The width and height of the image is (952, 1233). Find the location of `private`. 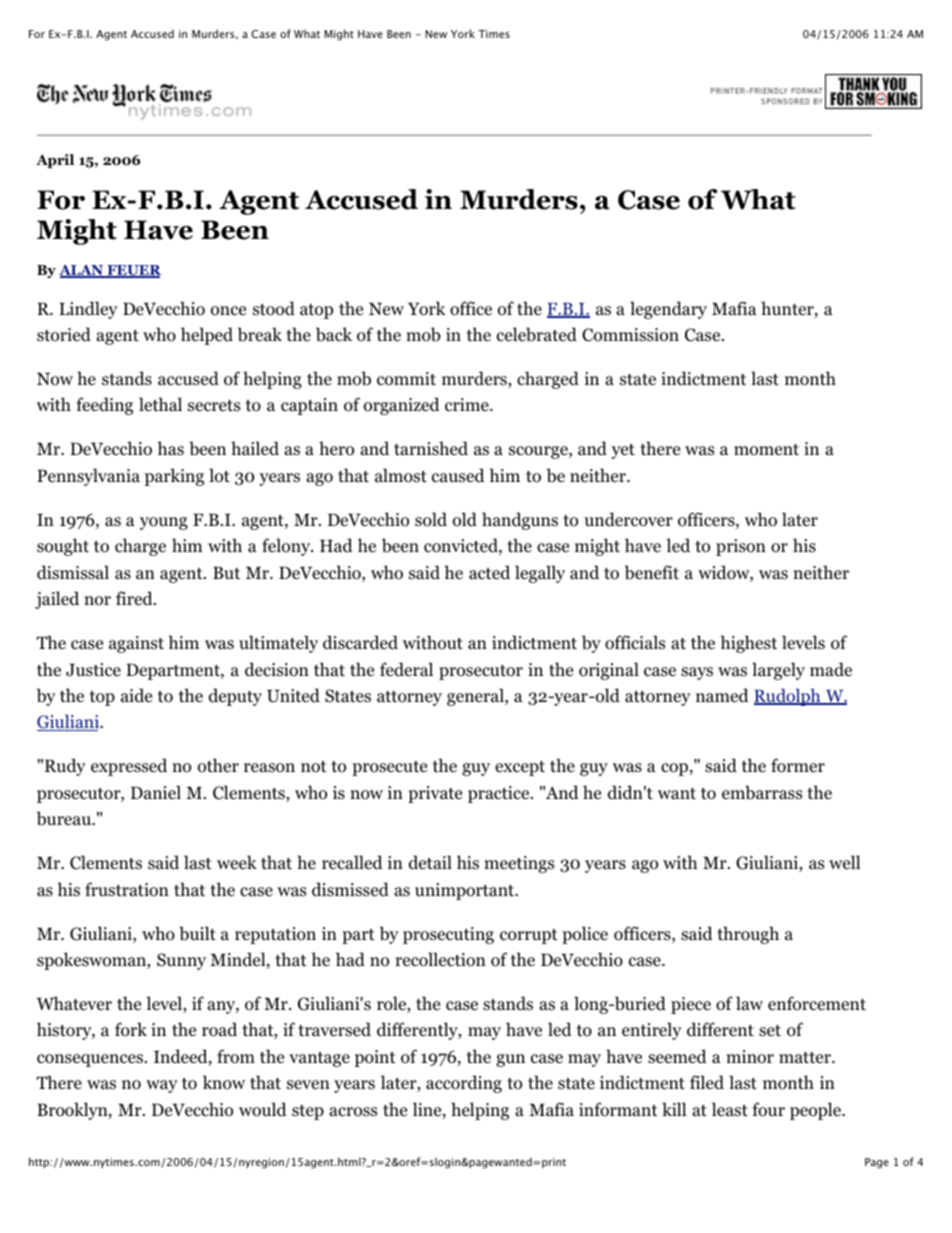

private is located at coordinates (435, 794).
